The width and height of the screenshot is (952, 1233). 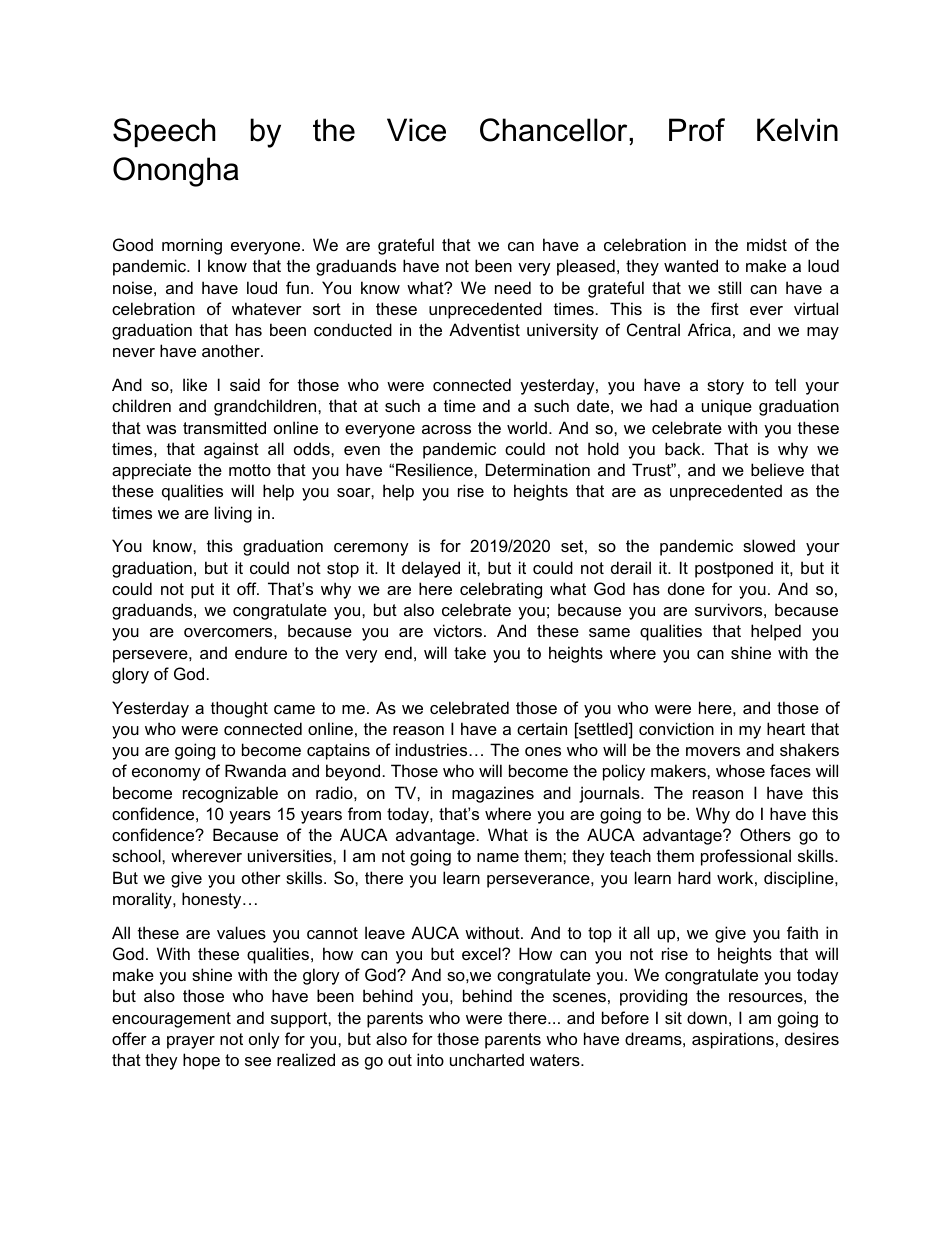 What do you see at coordinates (164, 132) in the screenshot?
I see `Speech` at bounding box center [164, 132].
